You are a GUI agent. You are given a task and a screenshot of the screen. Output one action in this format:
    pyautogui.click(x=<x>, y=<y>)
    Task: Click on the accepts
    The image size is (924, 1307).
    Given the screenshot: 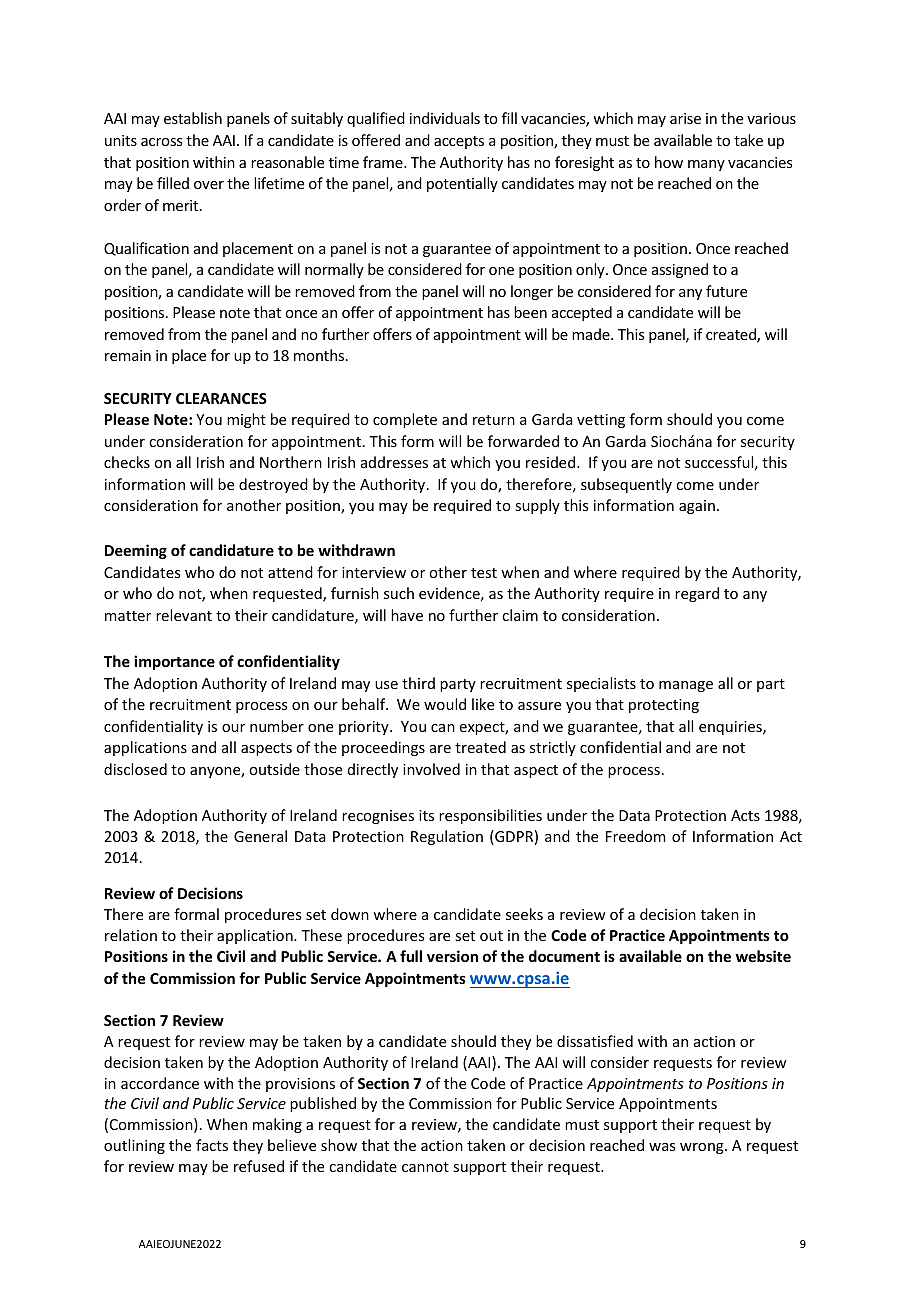 What is the action you would take?
    pyautogui.click(x=459, y=142)
